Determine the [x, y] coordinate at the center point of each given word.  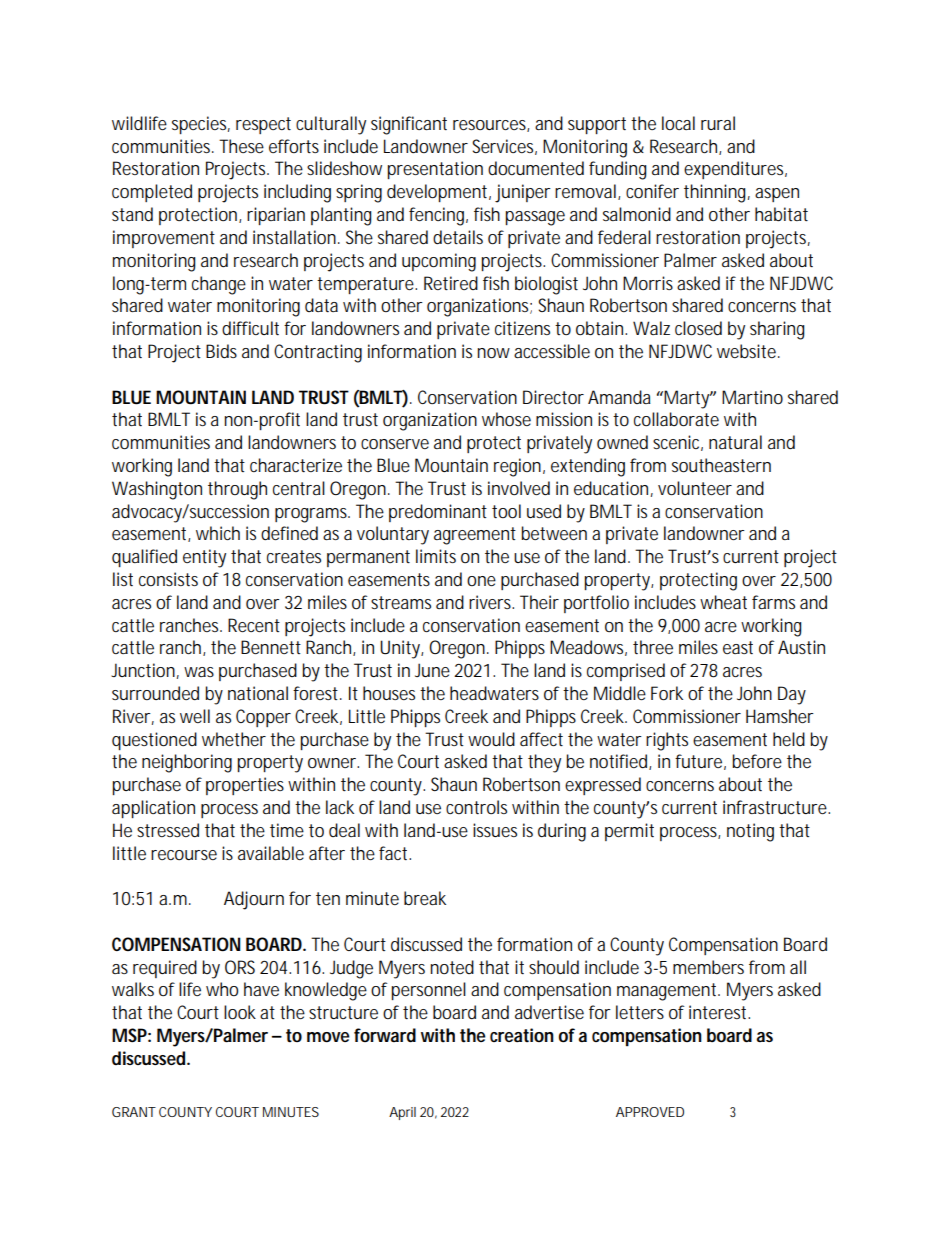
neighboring [187, 763]
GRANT [134, 1112]
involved [519, 488]
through [237, 490]
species [201, 125]
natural [735, 442]
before [757, 761]
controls [476, 807]
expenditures [735, 170]
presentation [435, 170]
